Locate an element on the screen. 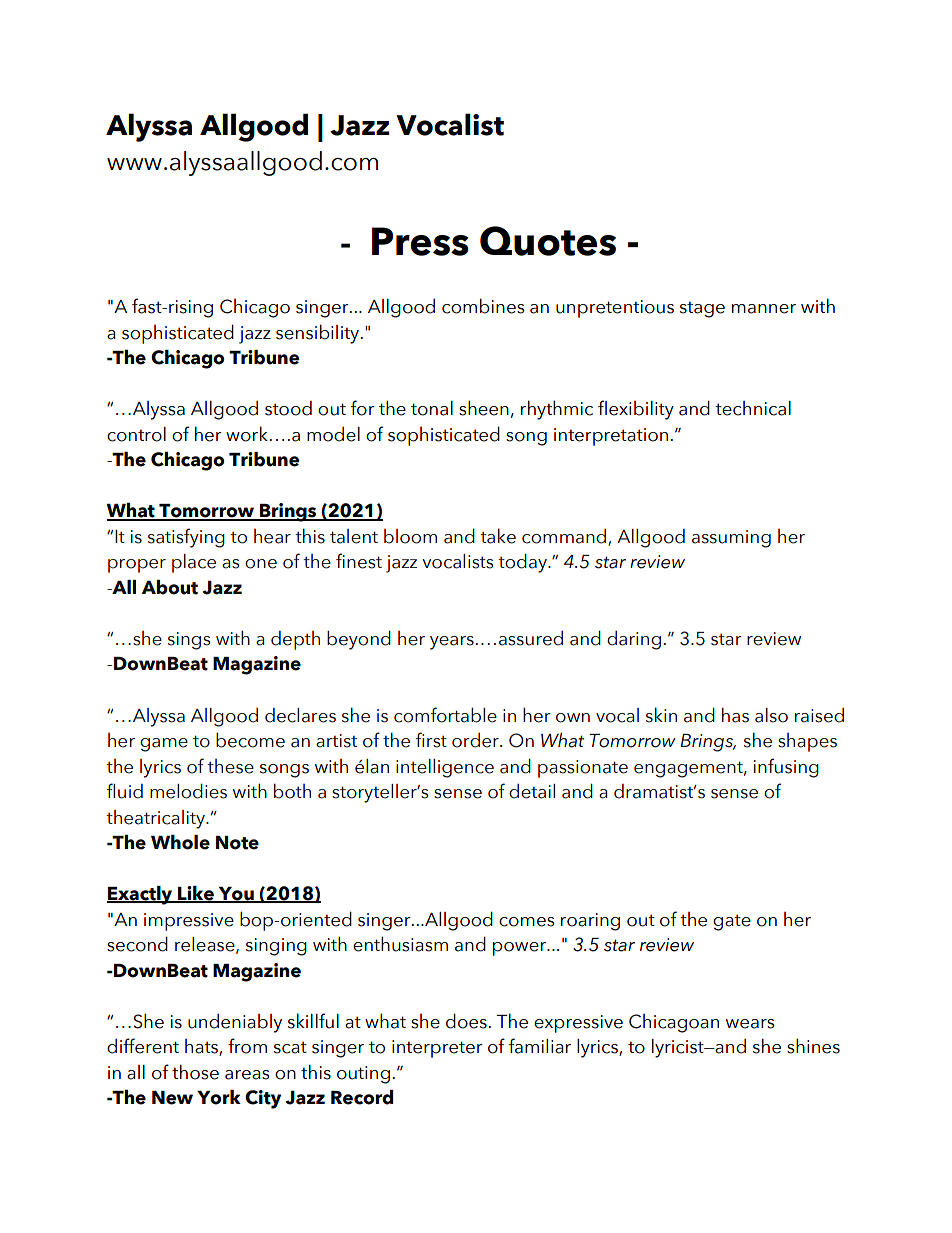 This screenshot has width=952, height=1233. Like is located at coordinates (196, 894).
